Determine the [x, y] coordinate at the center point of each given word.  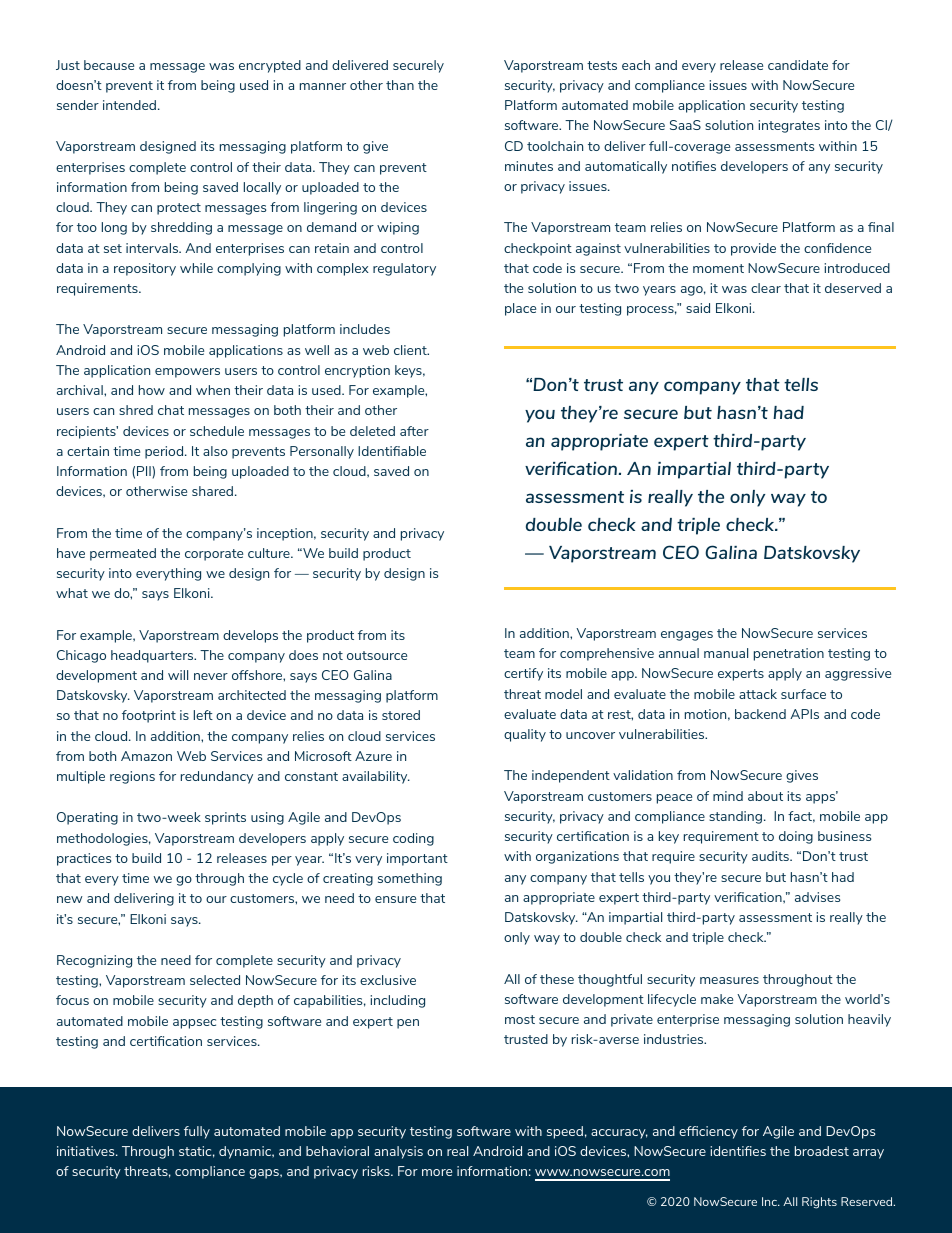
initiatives [87, 1151]
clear [766, 288]
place [520, 309]
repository [145, 269]
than [400, 85]
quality [525, 735]
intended [131, 105]
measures [729, 980]
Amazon [146, 756]
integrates [789, 126]
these [557, 979]
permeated [123, 554]
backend [760, 714]
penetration [789, 654]
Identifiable [392, 451]
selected [215, 980]
